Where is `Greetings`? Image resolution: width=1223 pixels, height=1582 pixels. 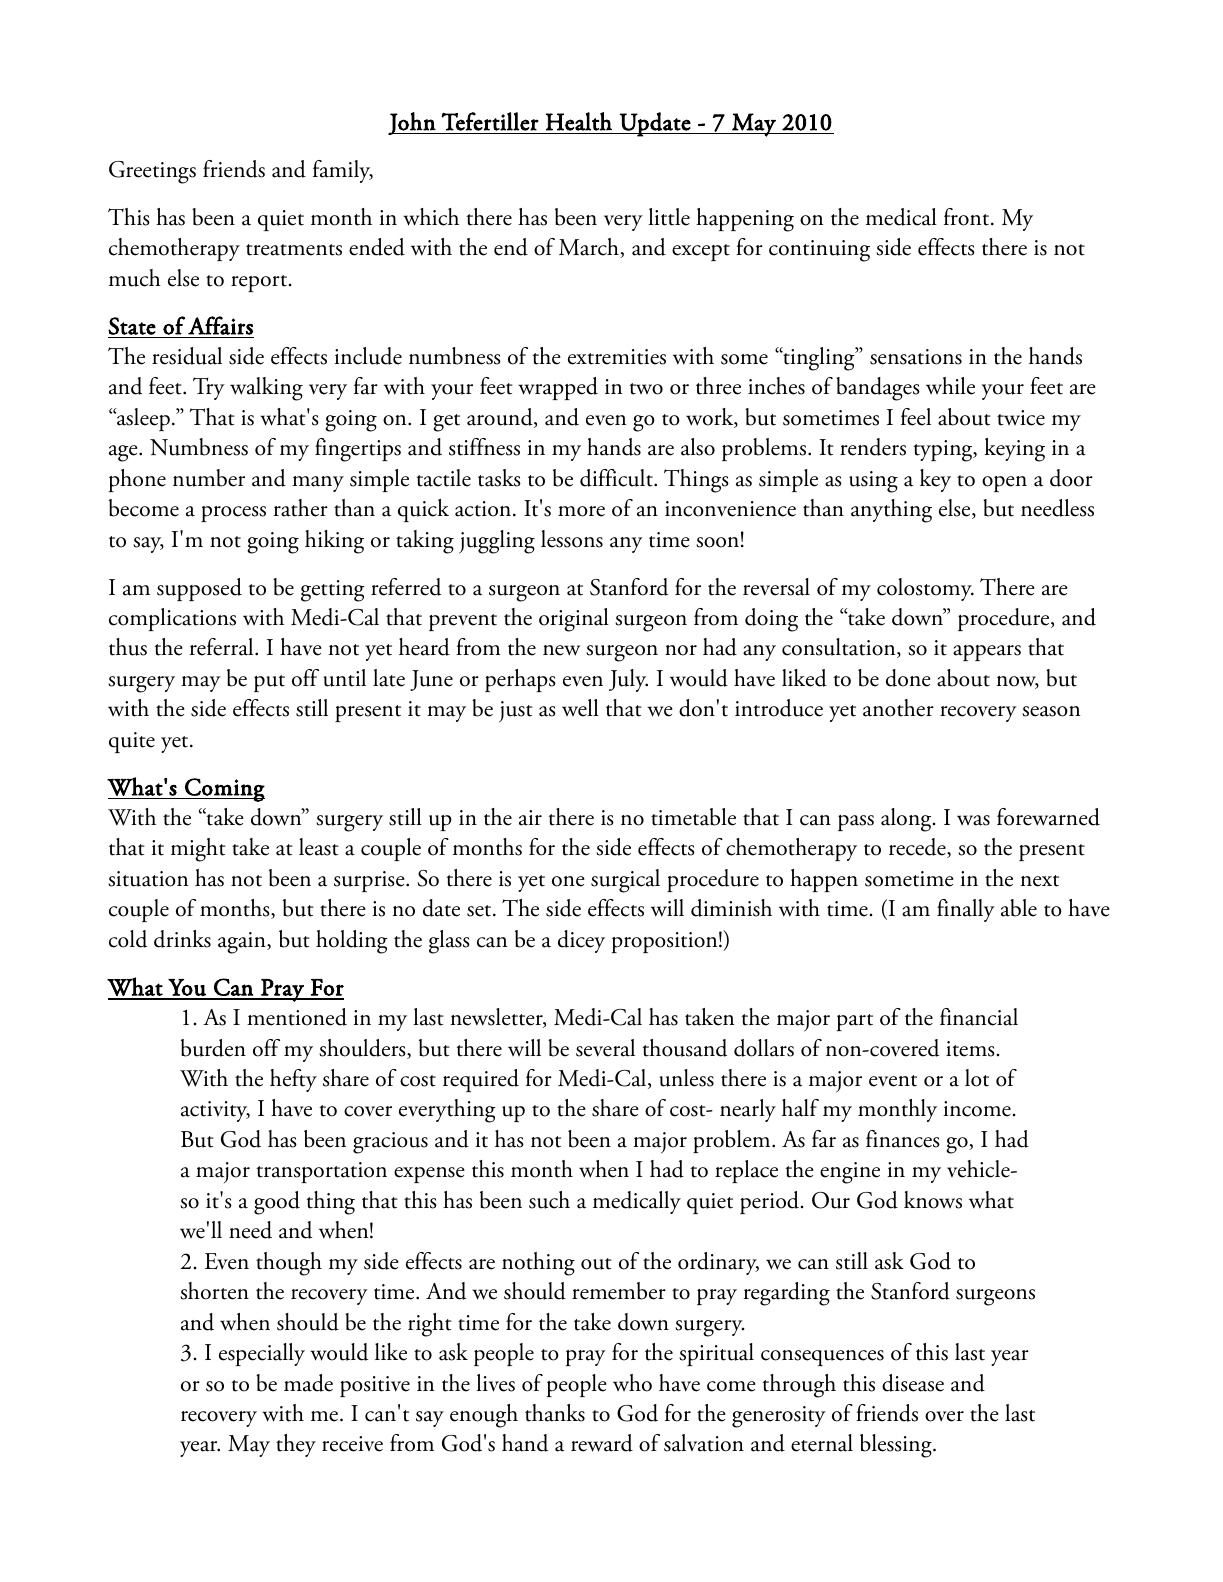 Greetings is located at coordinates (152, 172).
